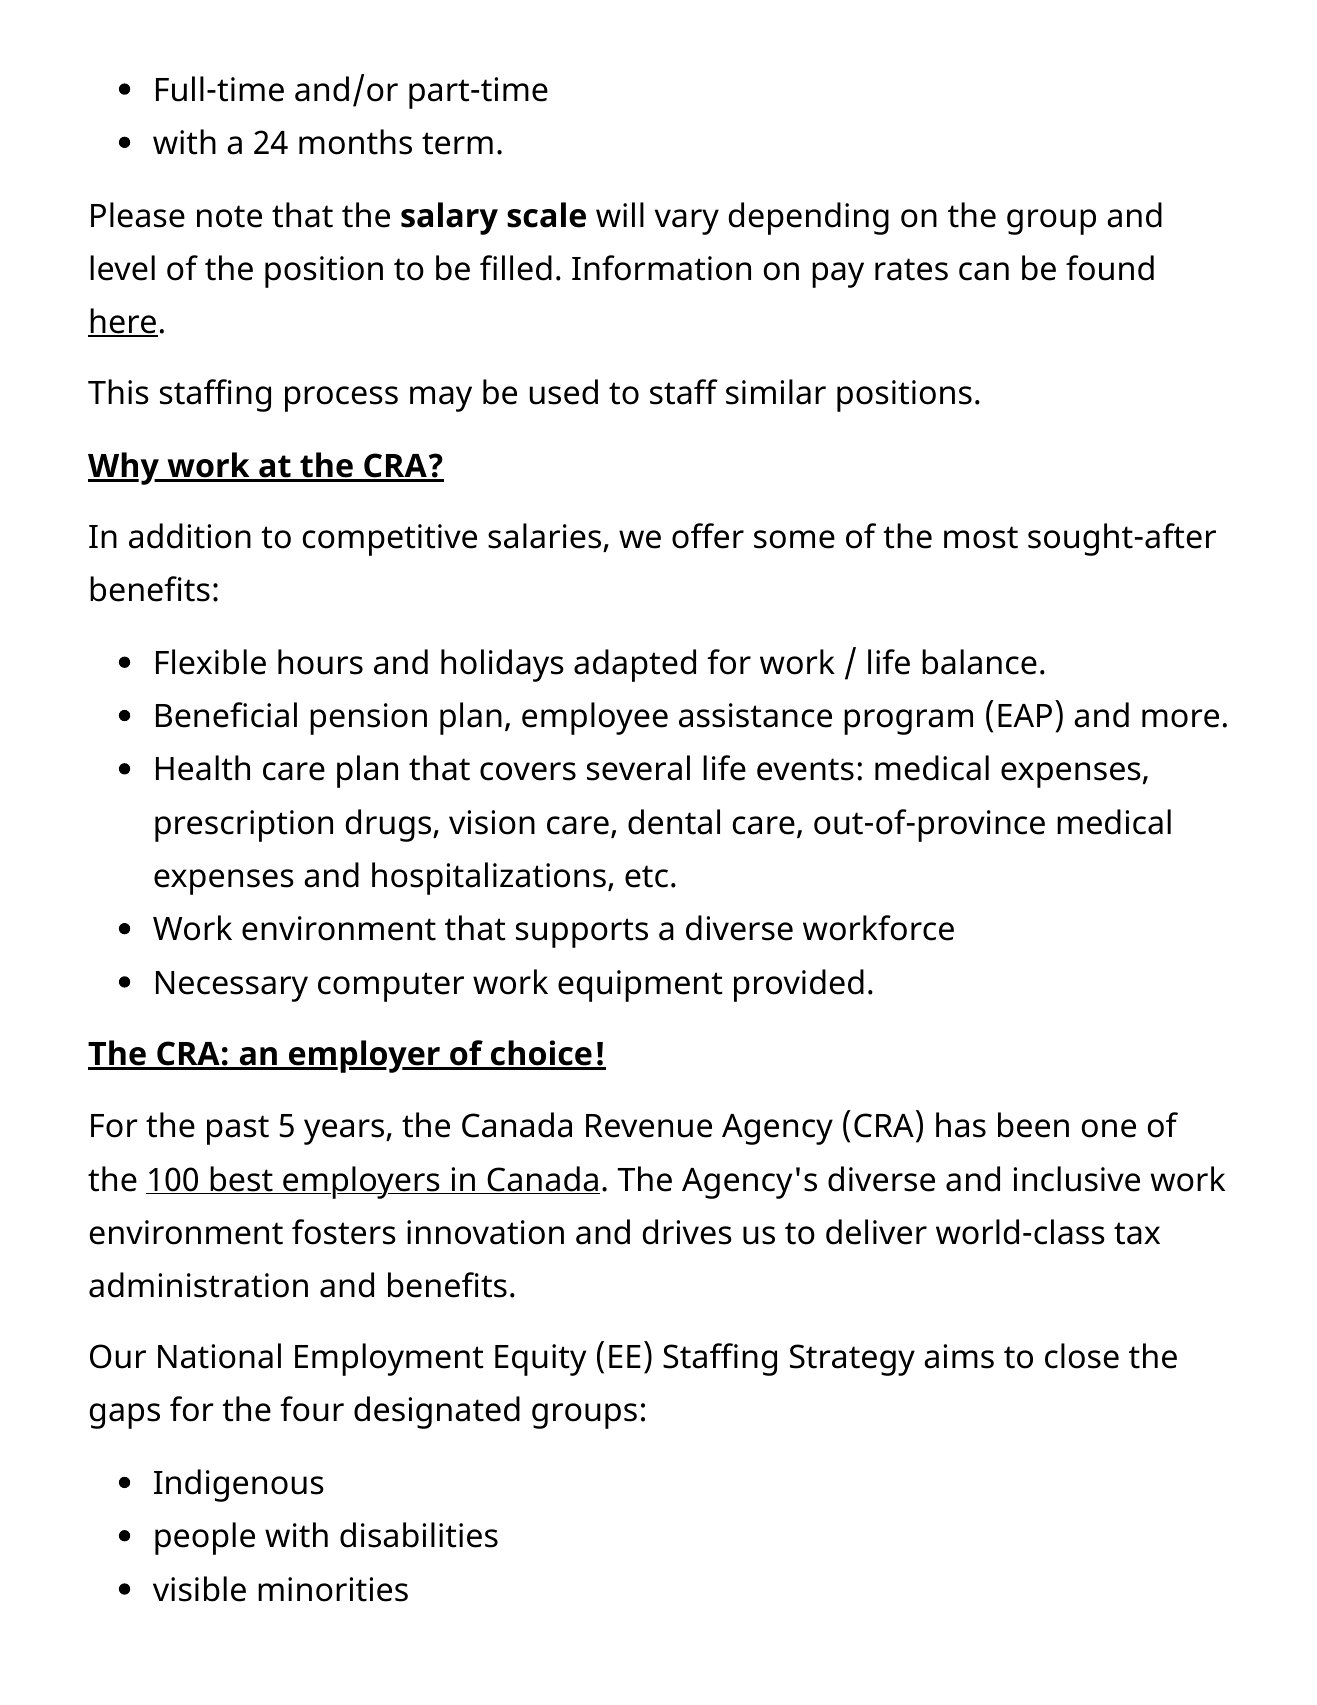 The height and width of the image is (1705, 1317). What do you see at coordinates (244, 826) in the image?
I see `prescription` at bounding box center [244, 826].
